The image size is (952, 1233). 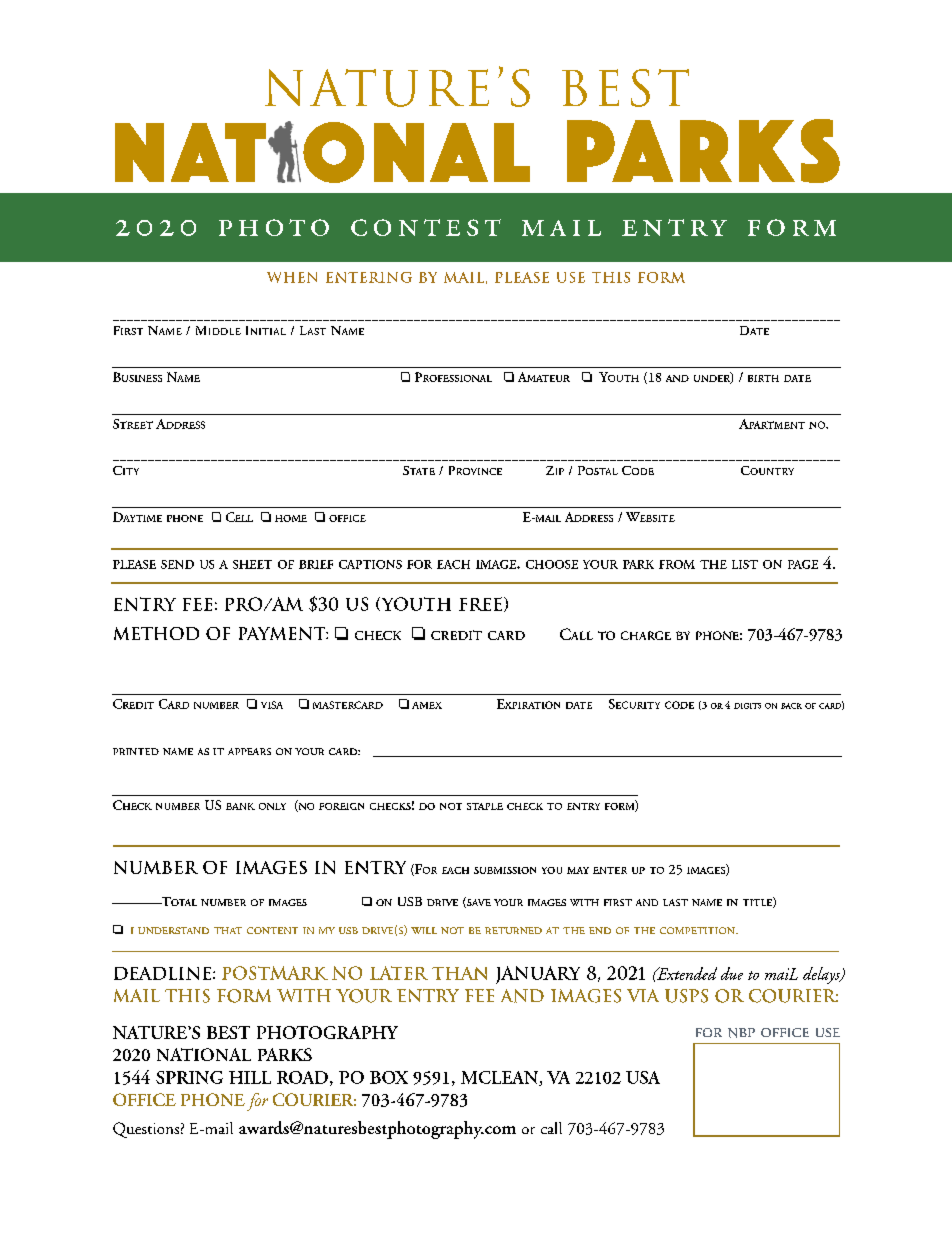 I want to click on HOME, so click(x=291, y=518).
